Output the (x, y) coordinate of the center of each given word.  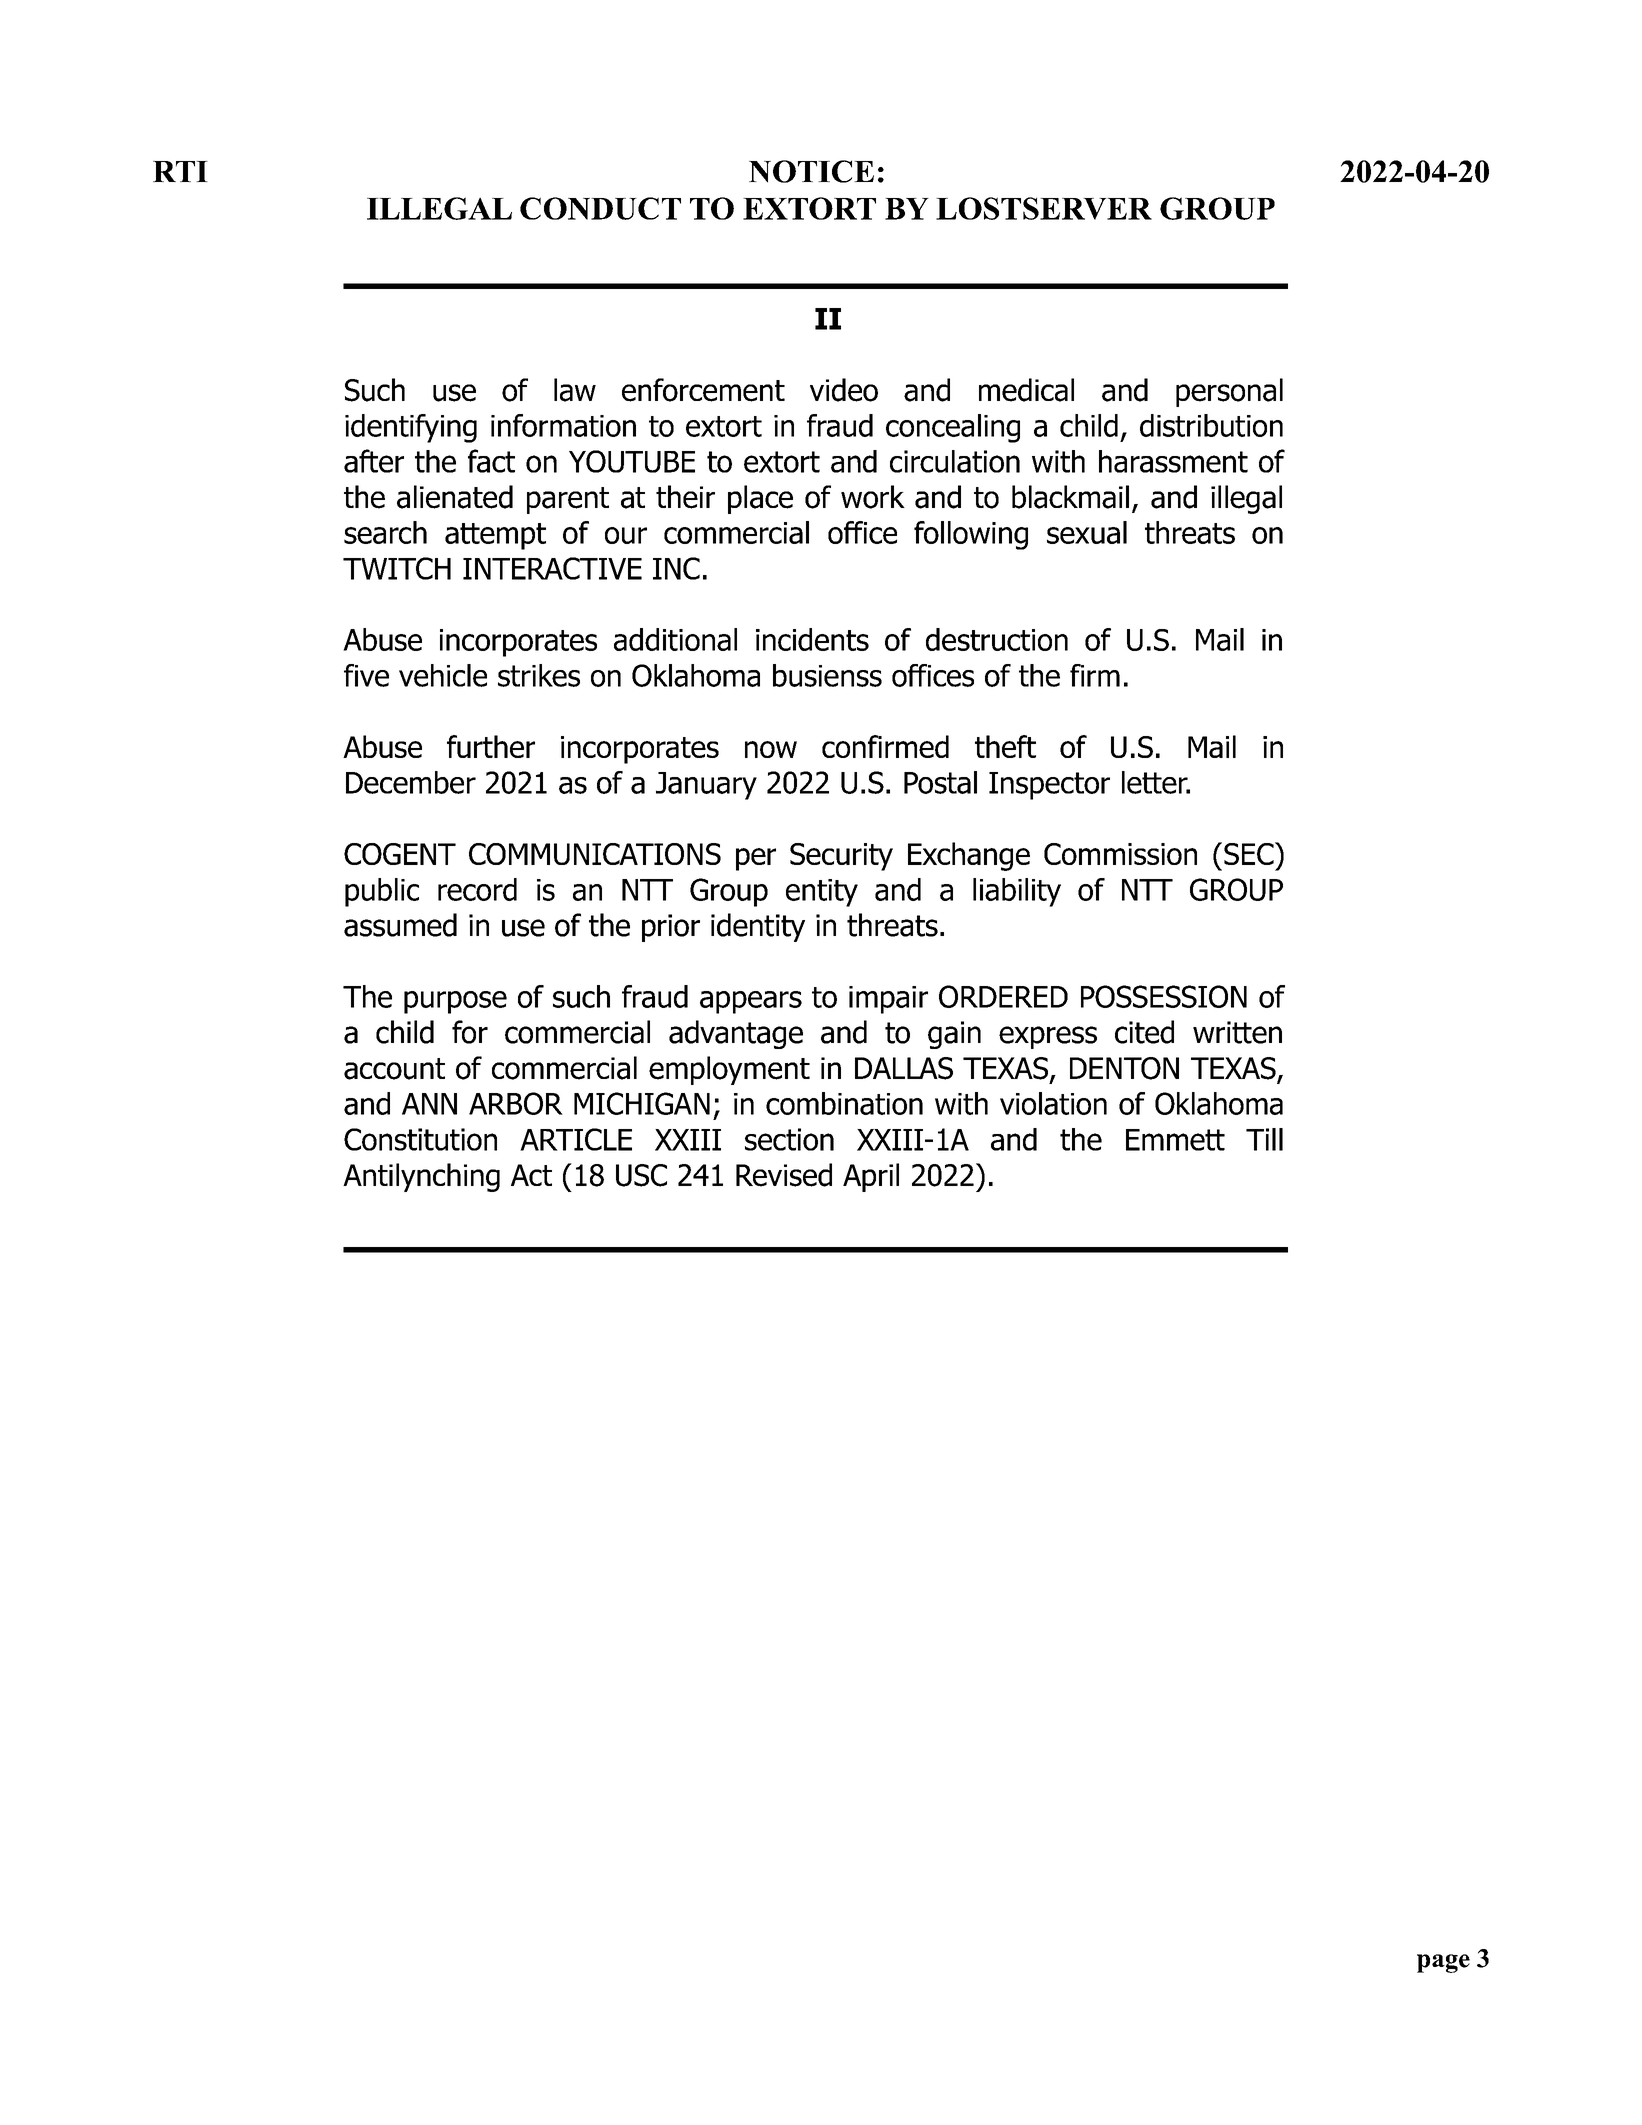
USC (641, 1175)
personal (1229, 392)
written (1237, 1032)
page (1443, 1963)
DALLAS (904, 1068)
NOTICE (811, 171)
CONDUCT (600, 208)
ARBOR (516, 1103)
